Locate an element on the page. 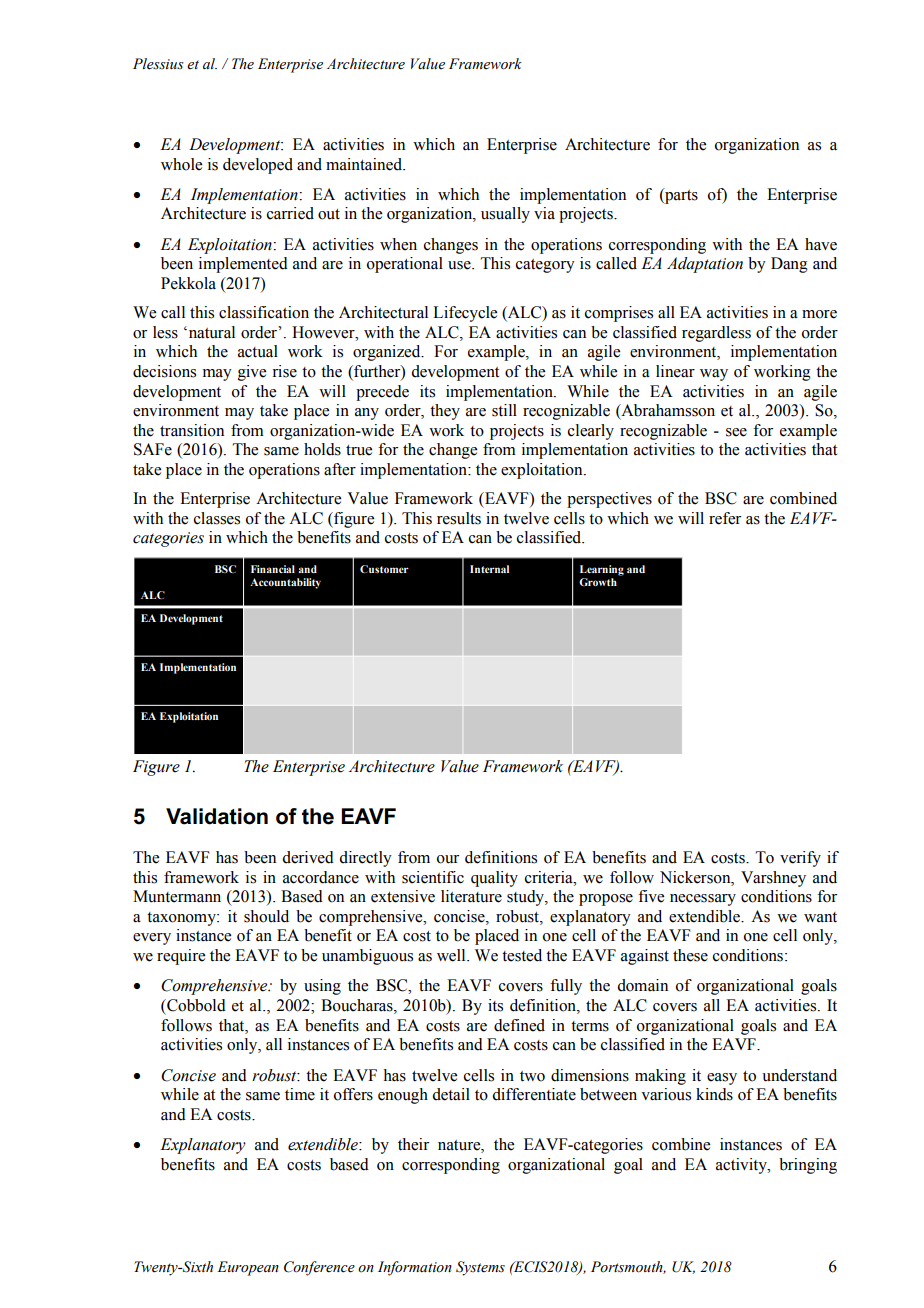 This page has height=1308, width=924. Internal is located at coordinates (489, 569).
